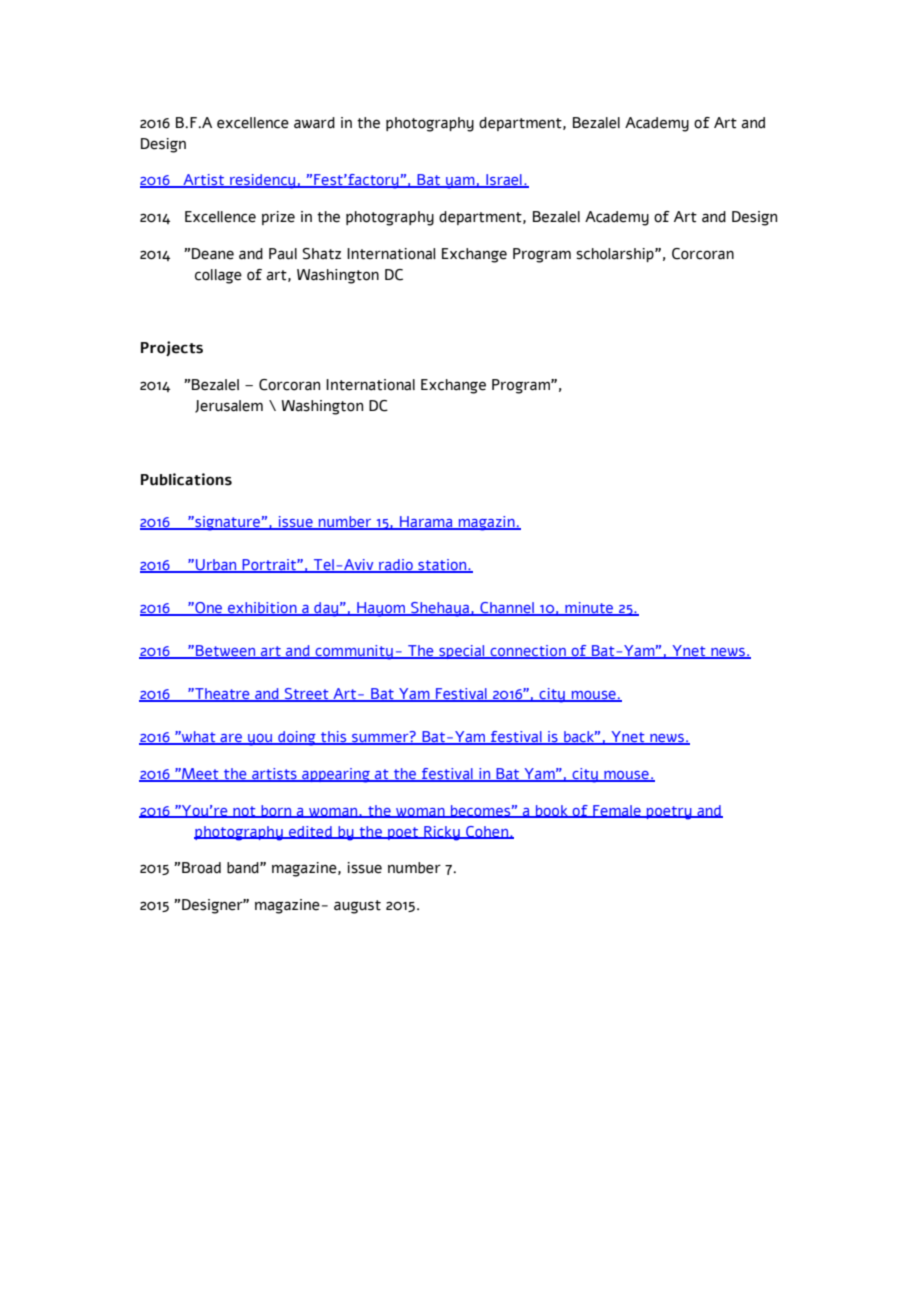 This screenshot has height=1308, width=924. I want to click on residency, so click(263, 181).
